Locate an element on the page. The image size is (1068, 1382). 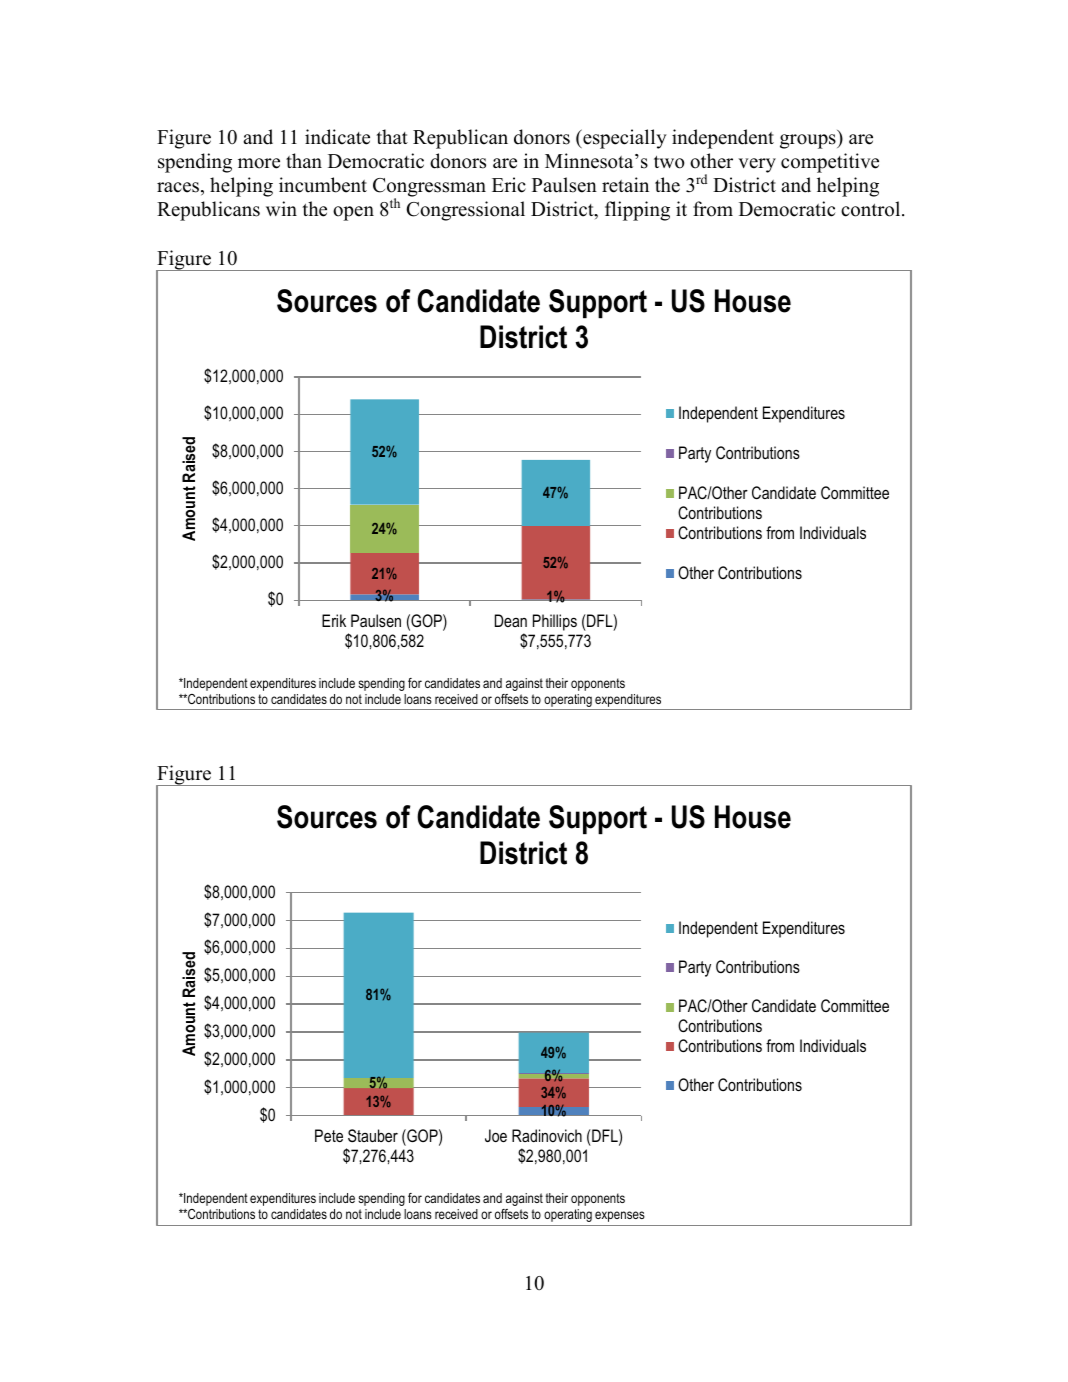
Phillips is located at coordinates (555, 622).
